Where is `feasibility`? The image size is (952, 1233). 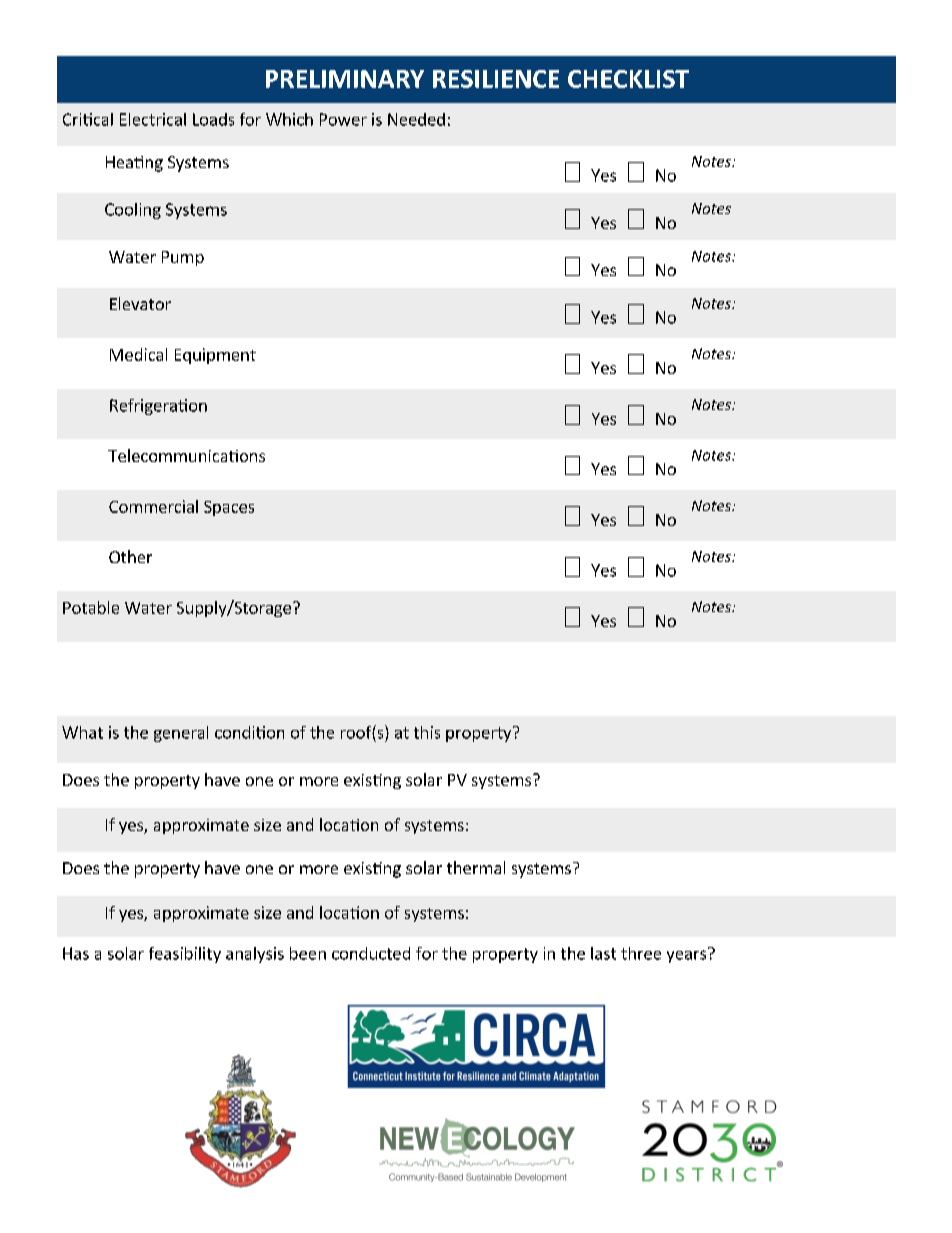
feasibility is located at coordinates (185, 955).
